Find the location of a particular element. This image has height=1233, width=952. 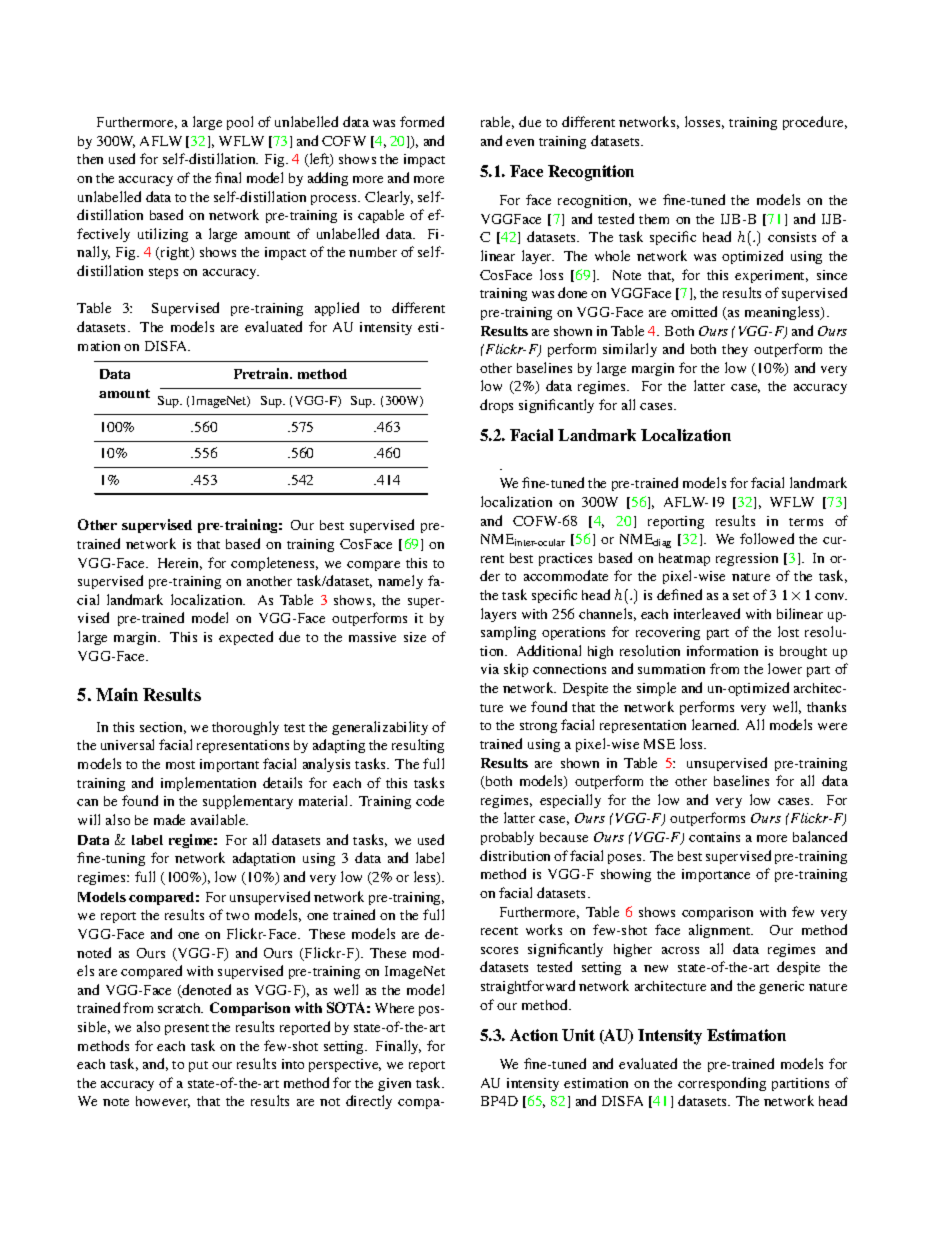

formed is located at coordinates (422, 121).
